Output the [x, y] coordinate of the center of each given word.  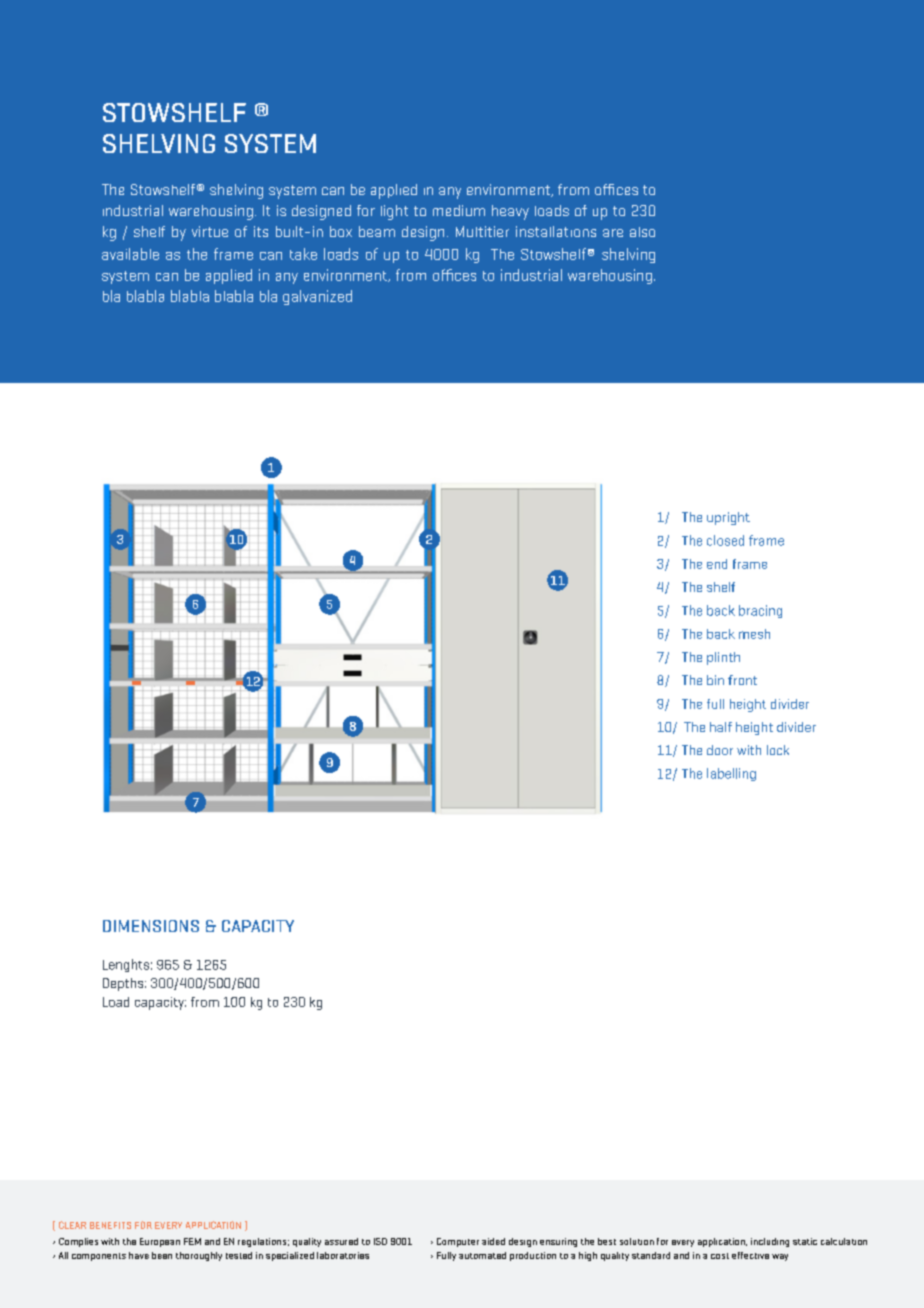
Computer [458, 1242]
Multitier [482, 231]
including [770, 1242]
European [160, 1242]
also [642, 232]
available [130, 254]
